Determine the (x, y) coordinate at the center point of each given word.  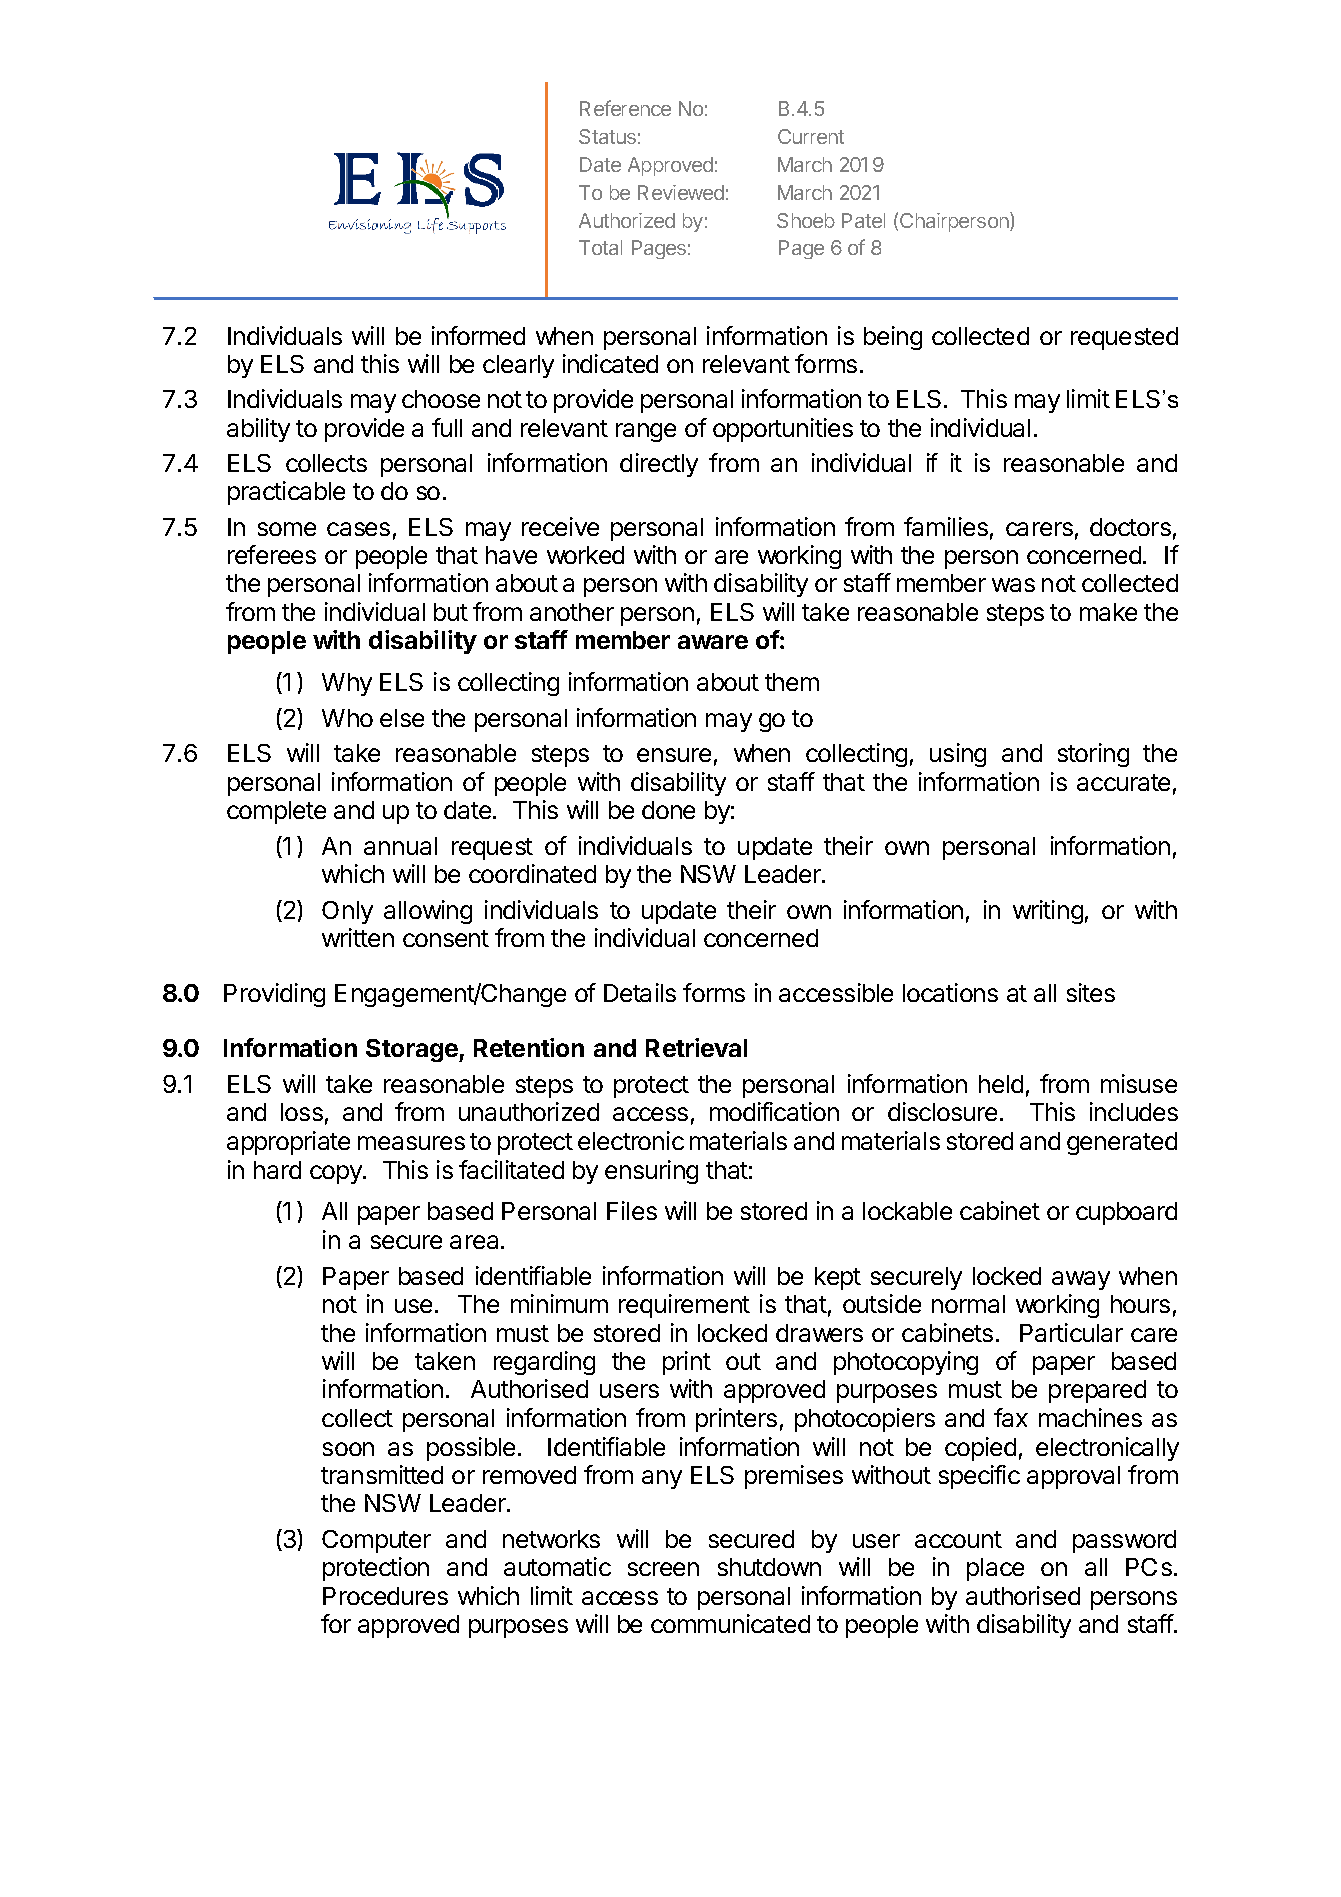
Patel (863, 220)
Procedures (385, 1596)
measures (411, 1143)
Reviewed (681, 192)
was (1013, 585)
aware (713, 642)
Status (607, 136)
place (995, 1569)
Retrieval (696, 1047)
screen (663, 1569)
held (1001, 1084)
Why (347, 684)
